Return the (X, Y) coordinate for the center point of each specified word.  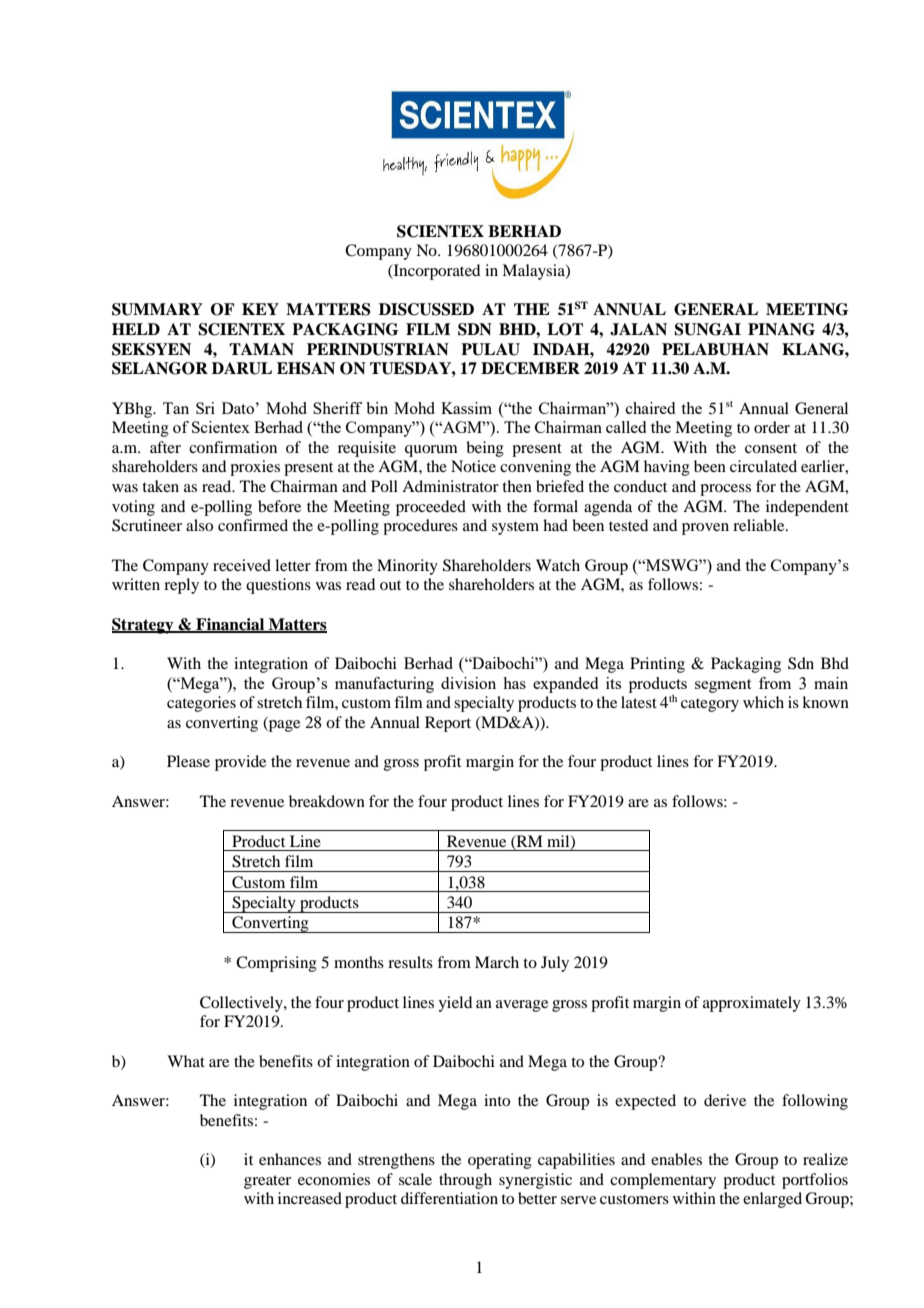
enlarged (772, 1200)
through (465, 1181)
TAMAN (261, 349)
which (763, 702)
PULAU (490, 349)
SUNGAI (707, 329)
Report (448, 724)
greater (267, 1182)
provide (240, 763)
